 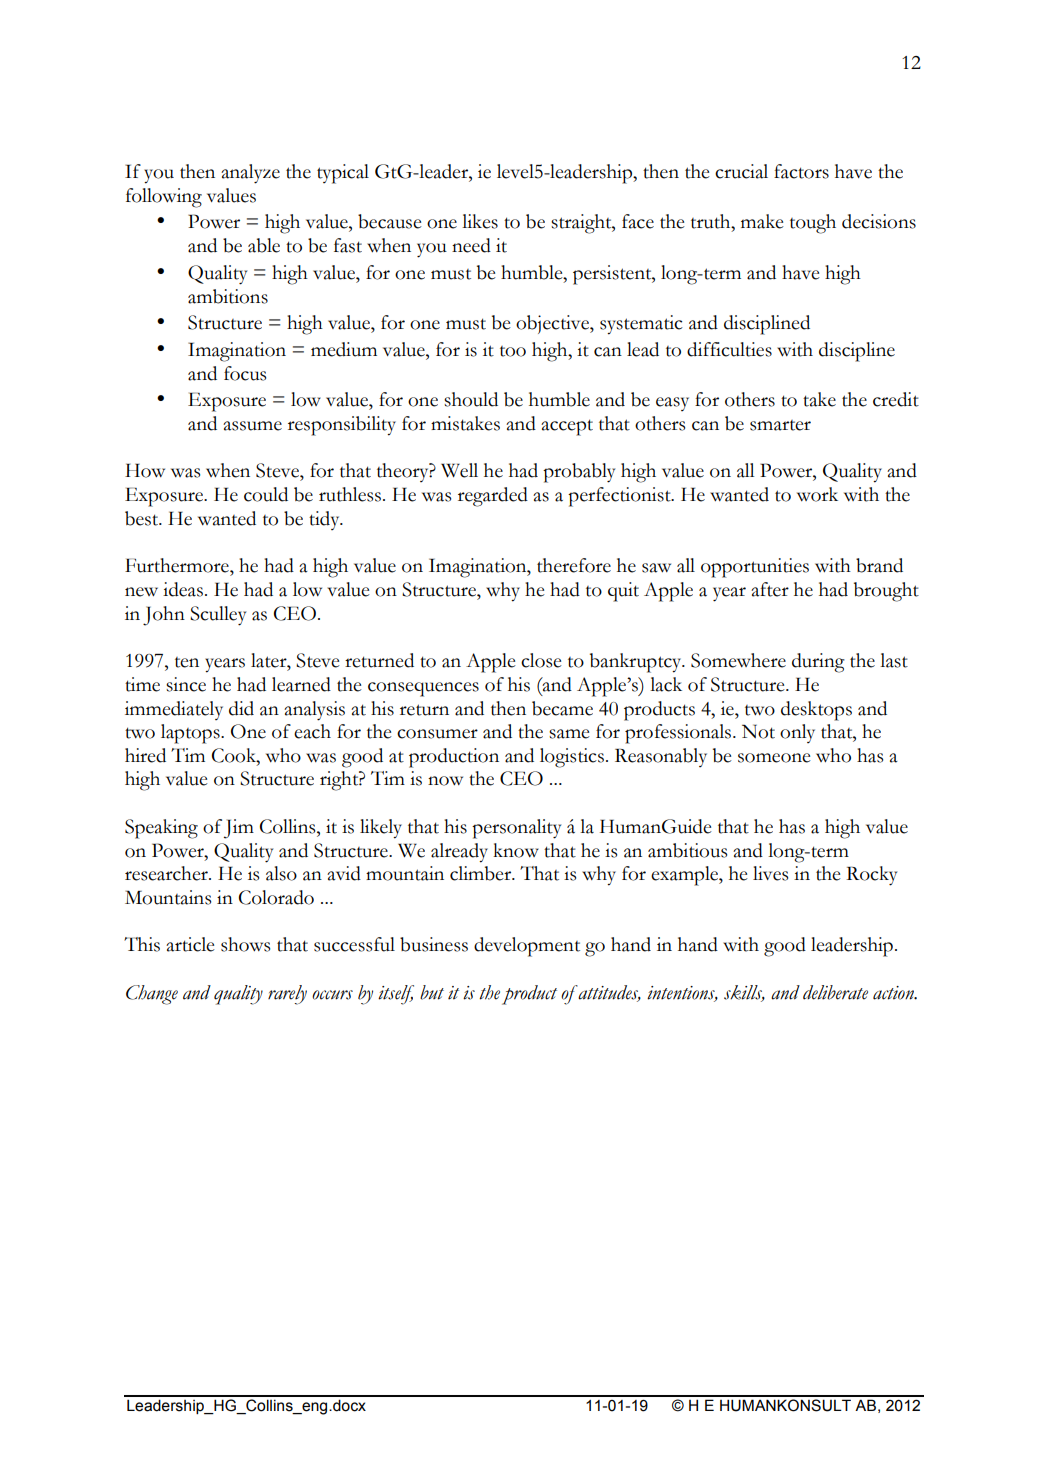 What do you see at coordinates (835, 992) in the document?
I see `deliberate` at bounding box center [835, 992].
